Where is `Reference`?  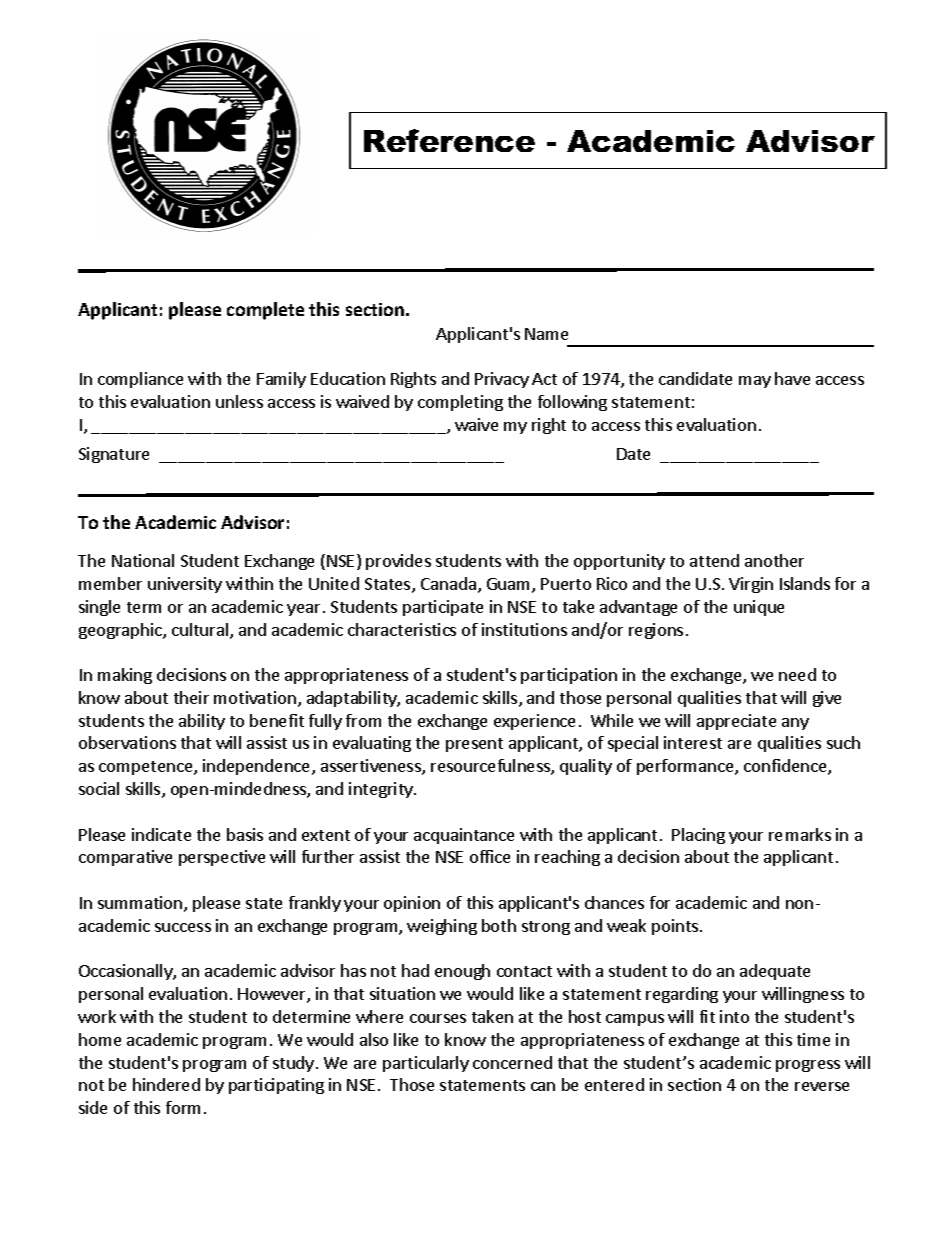
Reference is located at coordinates (449, 140).
